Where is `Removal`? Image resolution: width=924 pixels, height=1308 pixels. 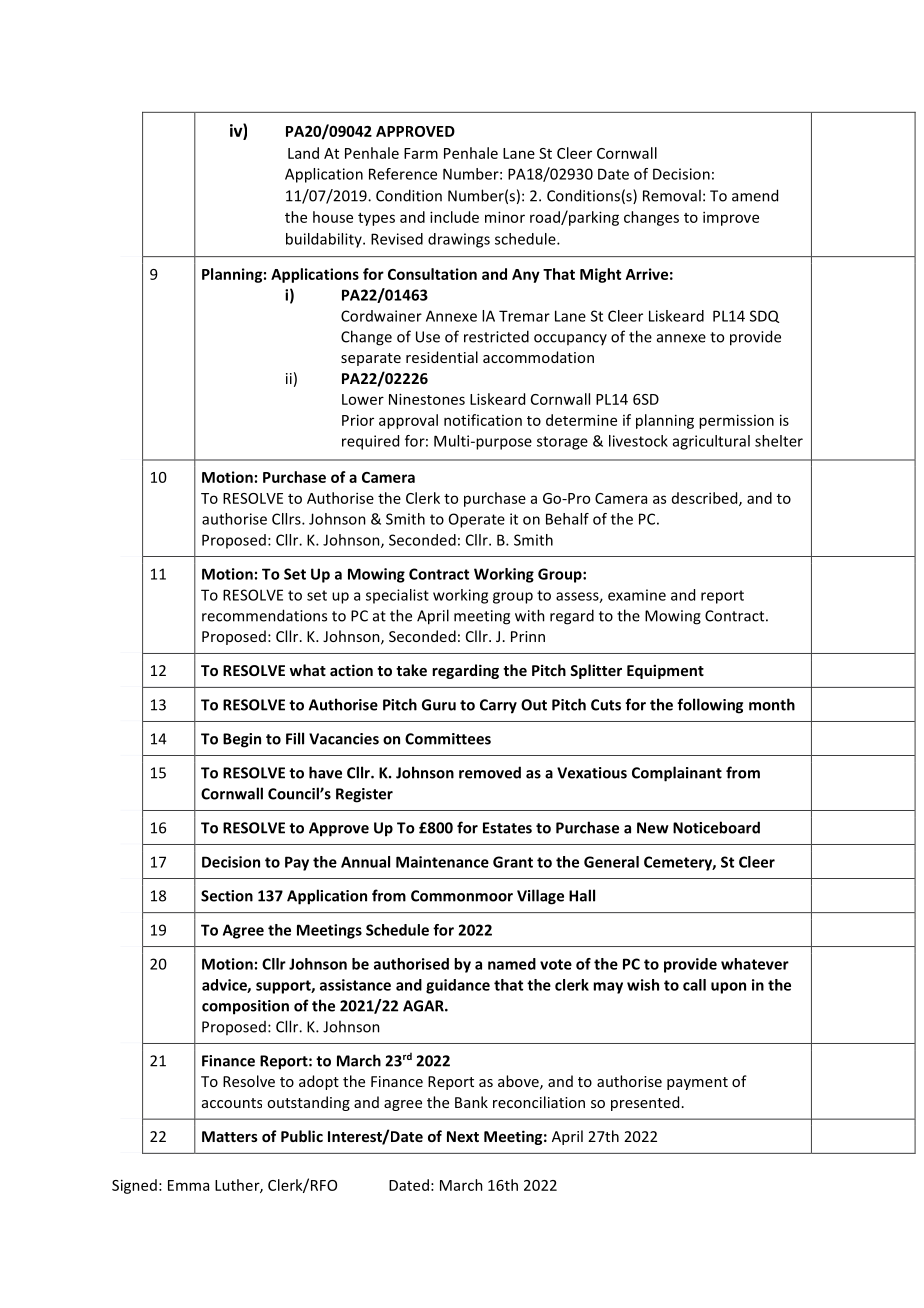 Removal is located at coordinates (672, 195).
